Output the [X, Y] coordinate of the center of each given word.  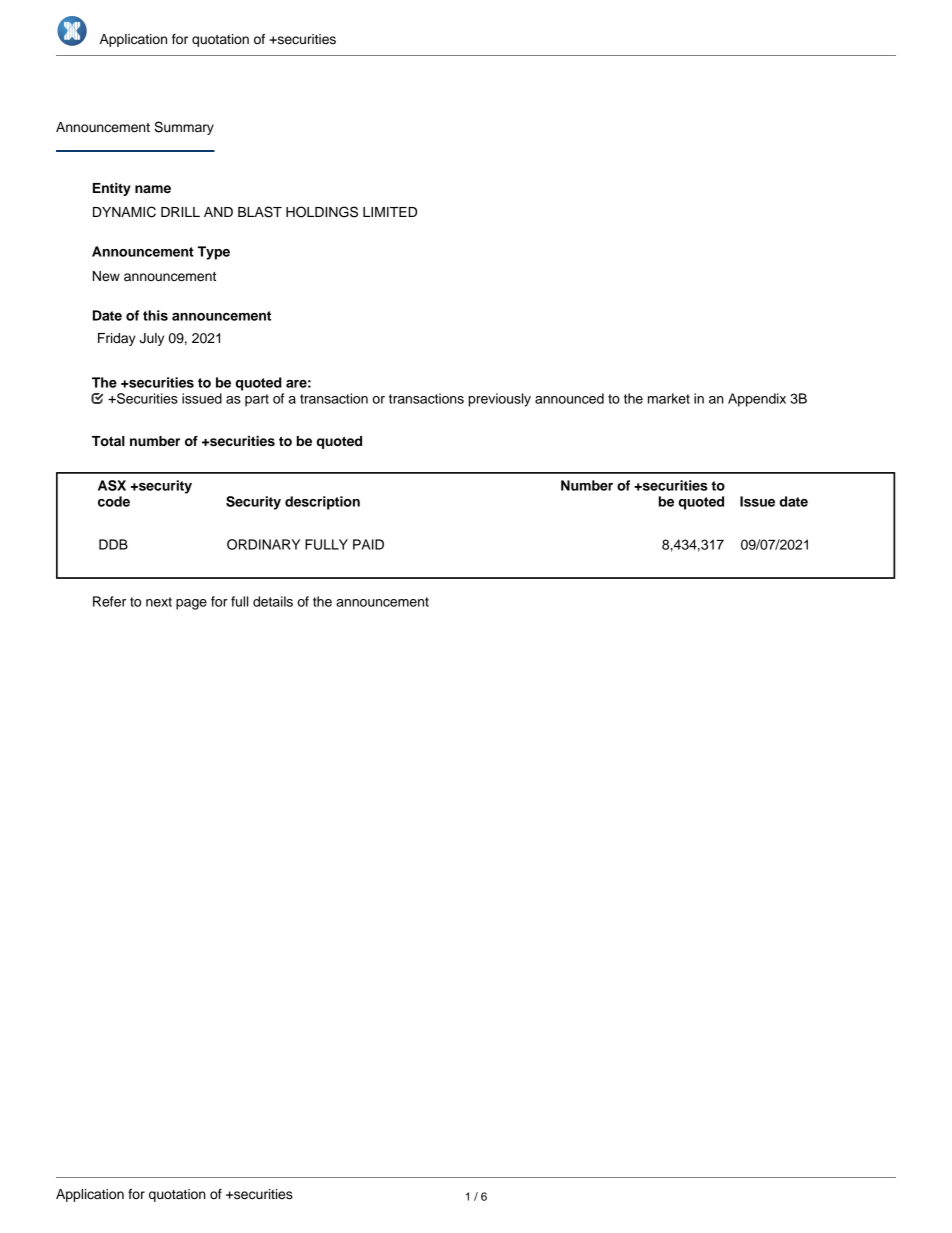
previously [499, 400]
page [191, 604]
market [669, 398]
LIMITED [390, 212]
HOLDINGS [322, 212]
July [151, 339]
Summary [184, 128]
